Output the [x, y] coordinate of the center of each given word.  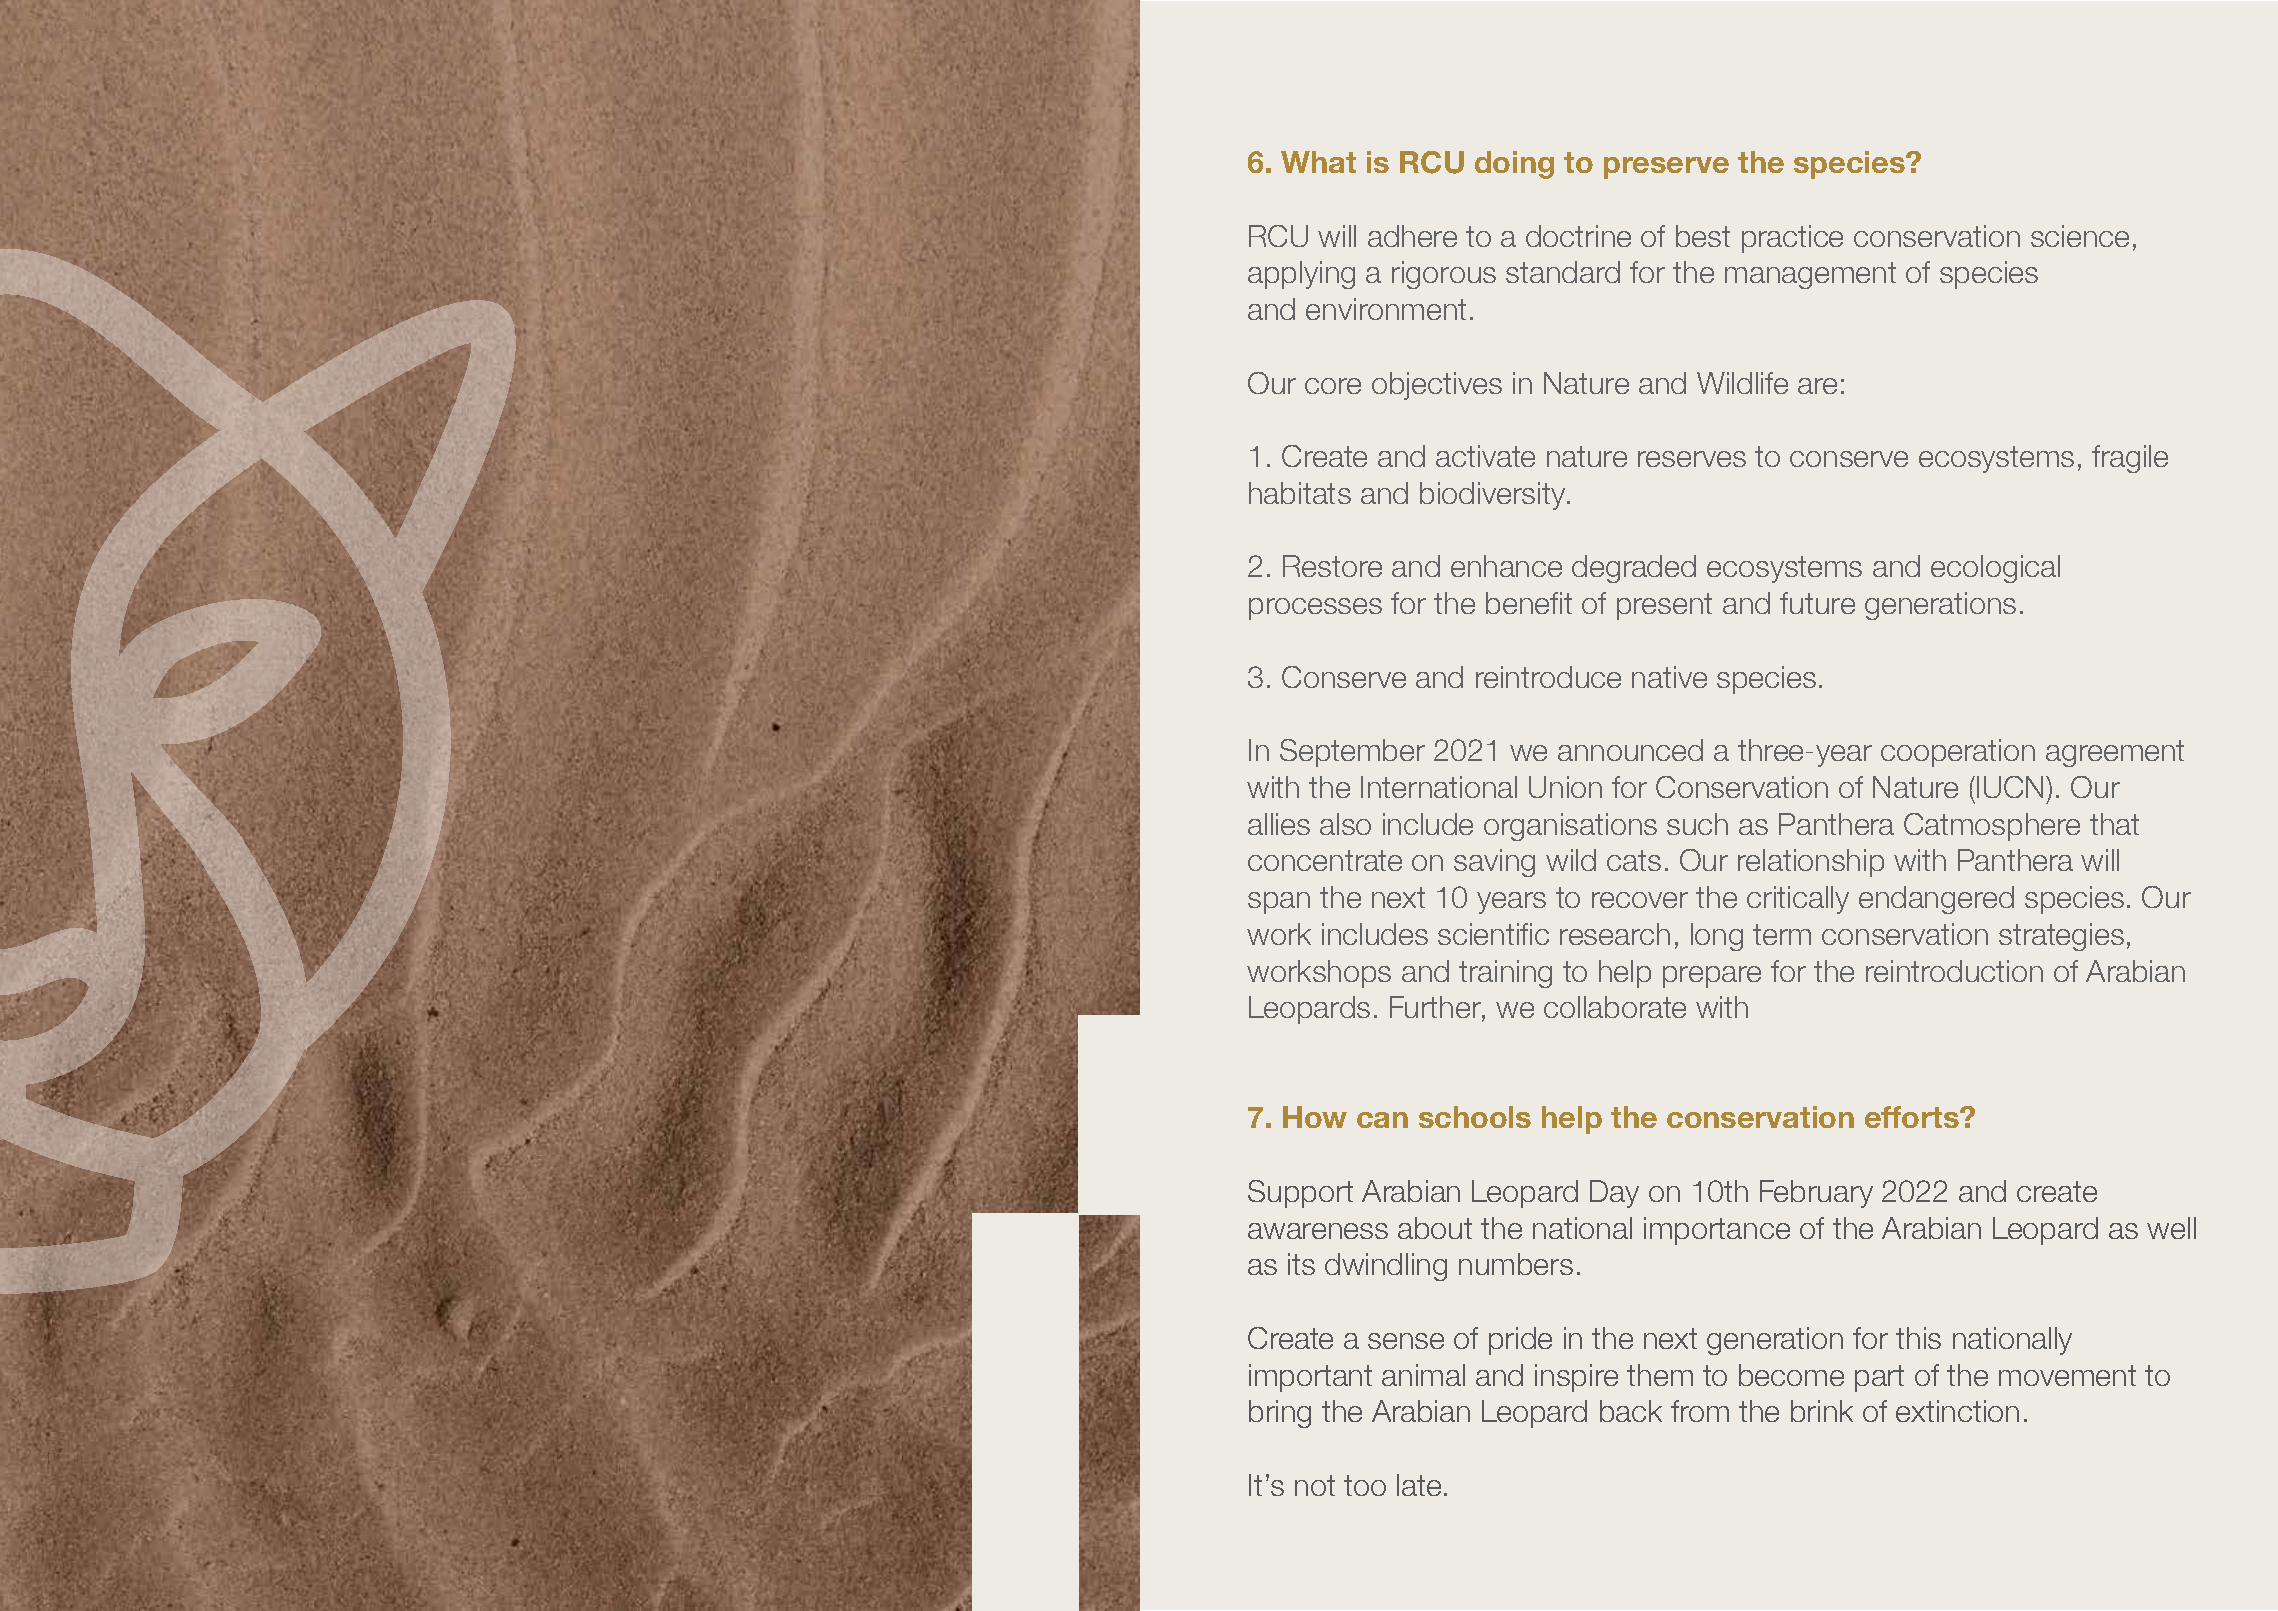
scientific [1493, 934]
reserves [1692, 459]
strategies [2061, 937]
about [1435, 1228]
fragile [2130, 459]
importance [1717, 1231]
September [1352, 753]
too [1365, 1485]
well [2171, 1228]
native [1669, 677]
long [1717, 937]
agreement [2115, 753]
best [1703, 236]
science [2080, 236]
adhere [1412, 236]
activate [1485, 456]
